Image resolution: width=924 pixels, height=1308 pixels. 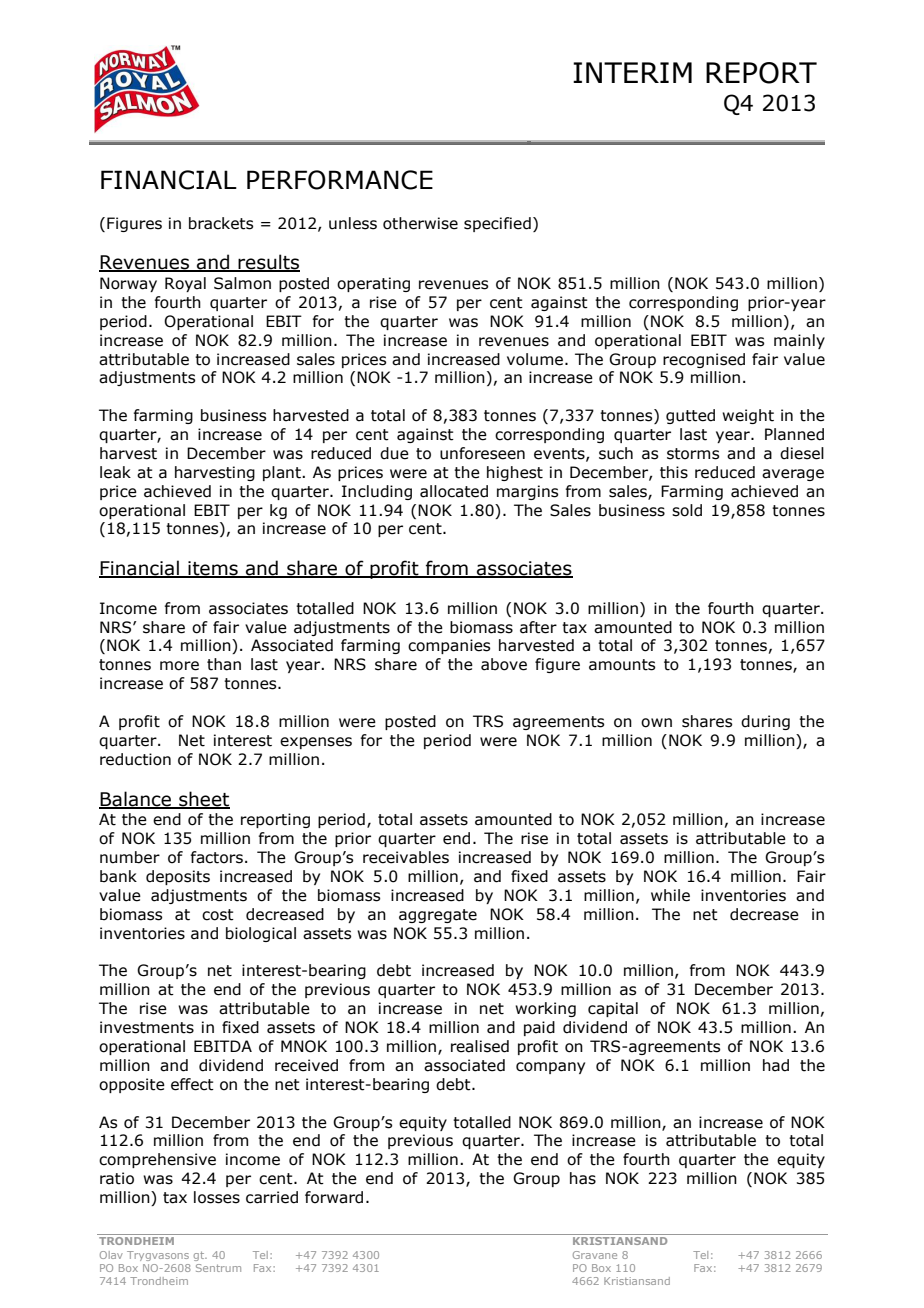 I want to click on while, so click(x=670, y=895).
